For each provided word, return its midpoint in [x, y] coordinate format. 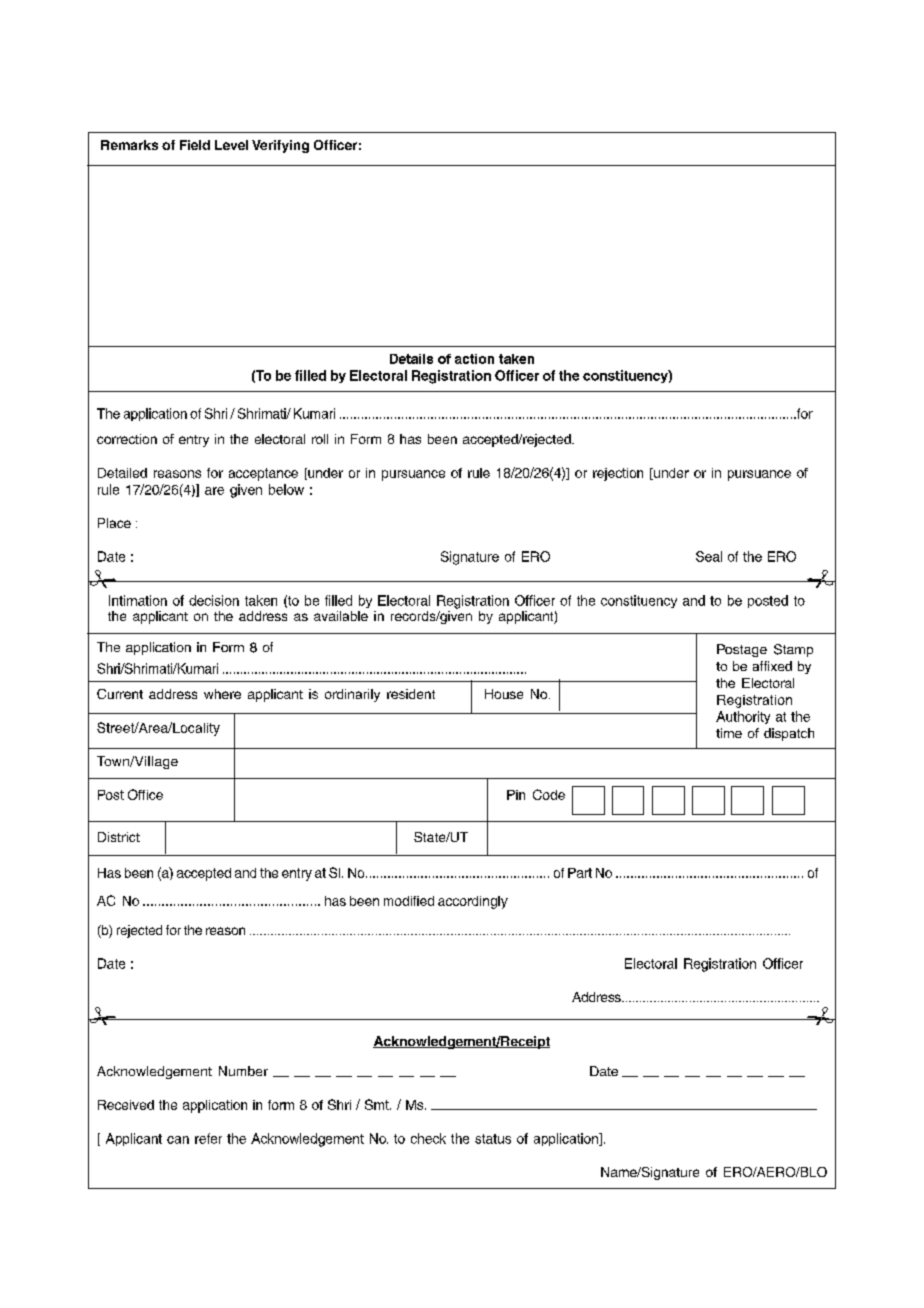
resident [411, 694]
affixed [772, 666]
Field [195, 145]
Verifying [280, 146]
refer [208, 1138]
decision [214, 600]
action [474, 359]
